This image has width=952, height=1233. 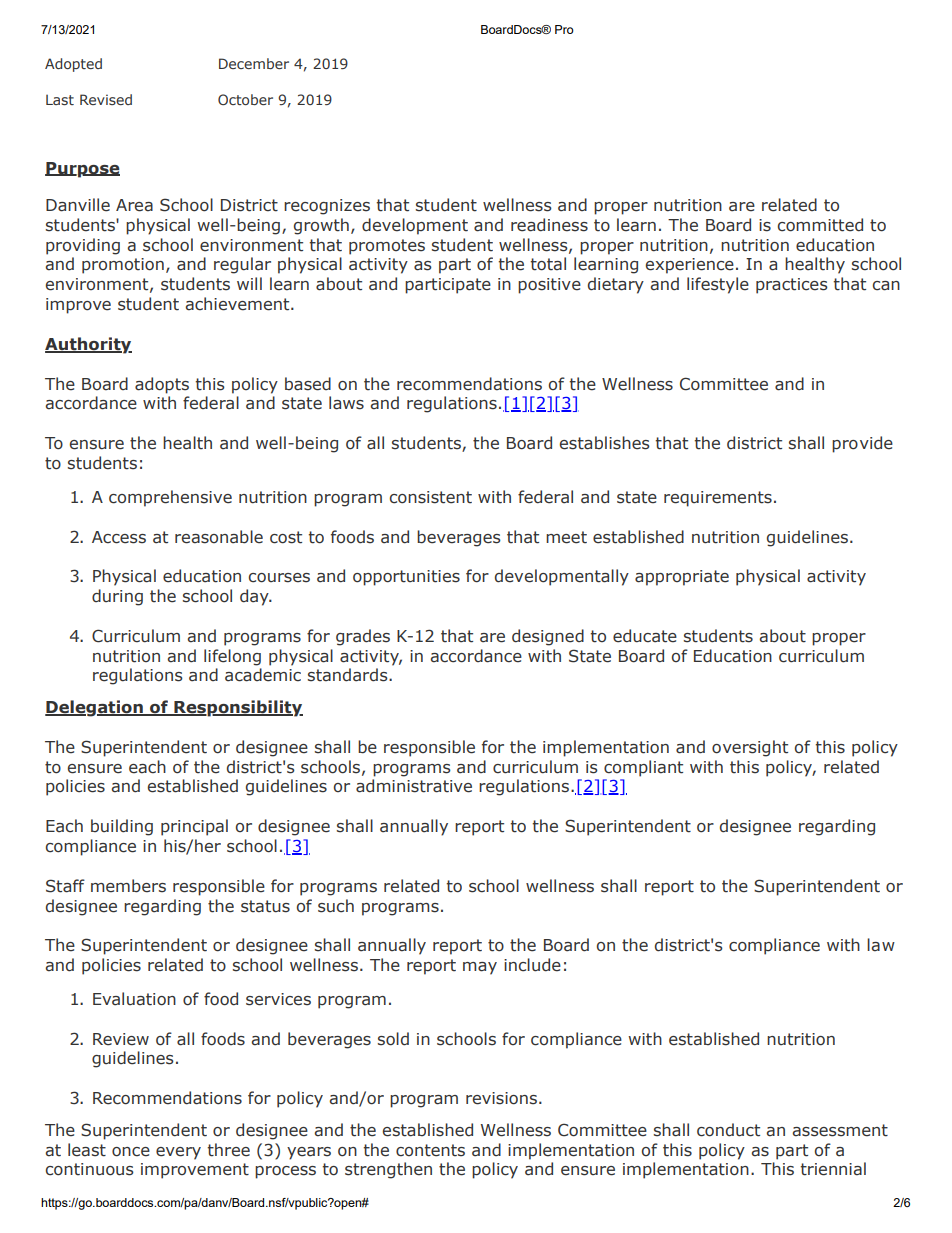 I want to click on readiness, so click(x=549, y=225).
